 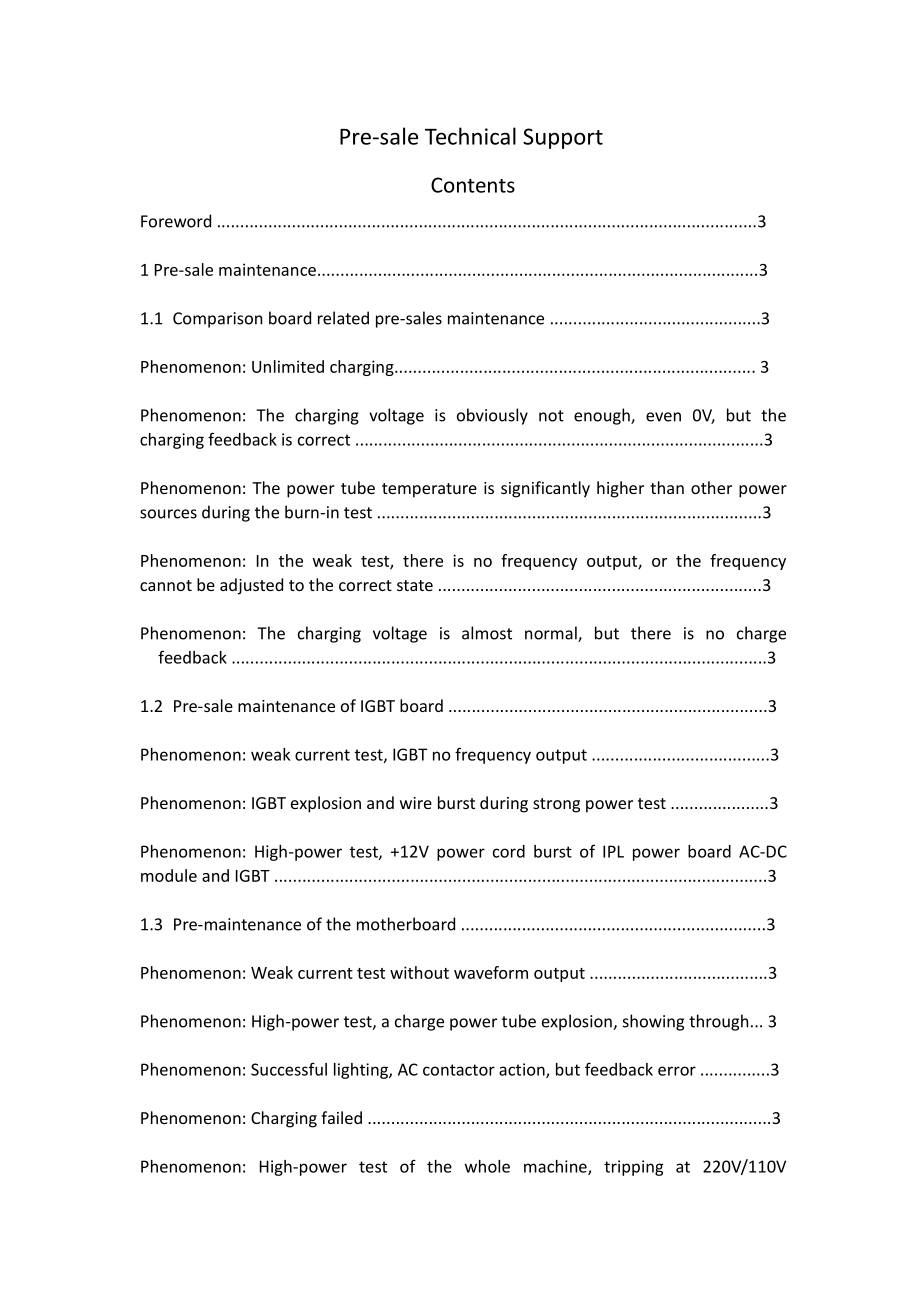 I want to click on whole, so click(x=487, y=1166).
